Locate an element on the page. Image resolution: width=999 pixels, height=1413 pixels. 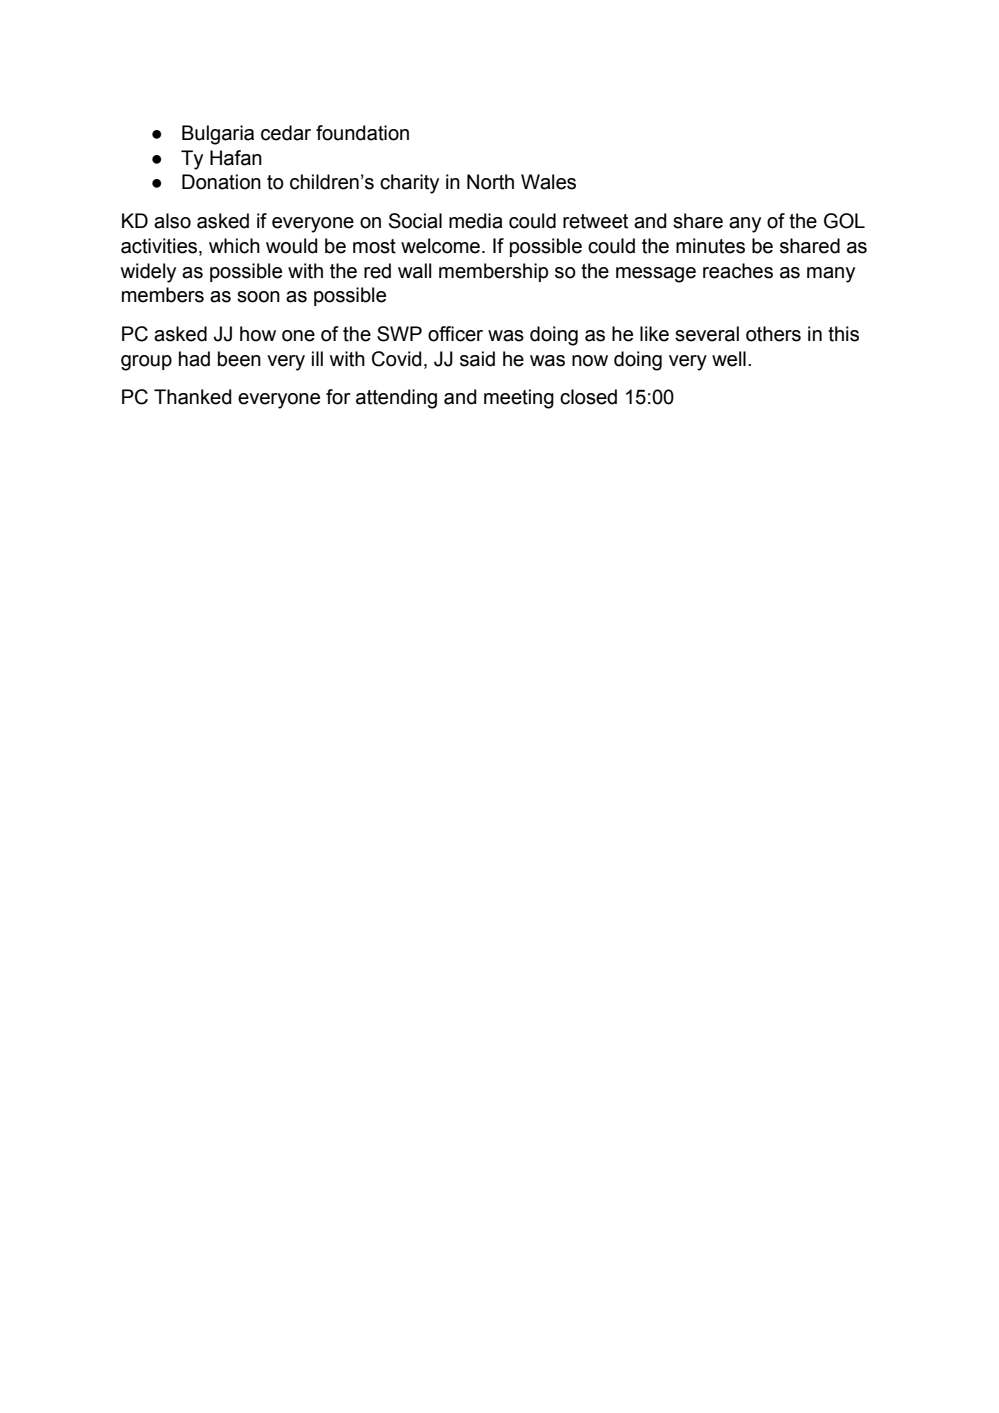
minutes is located at coordinates (710, 246).
